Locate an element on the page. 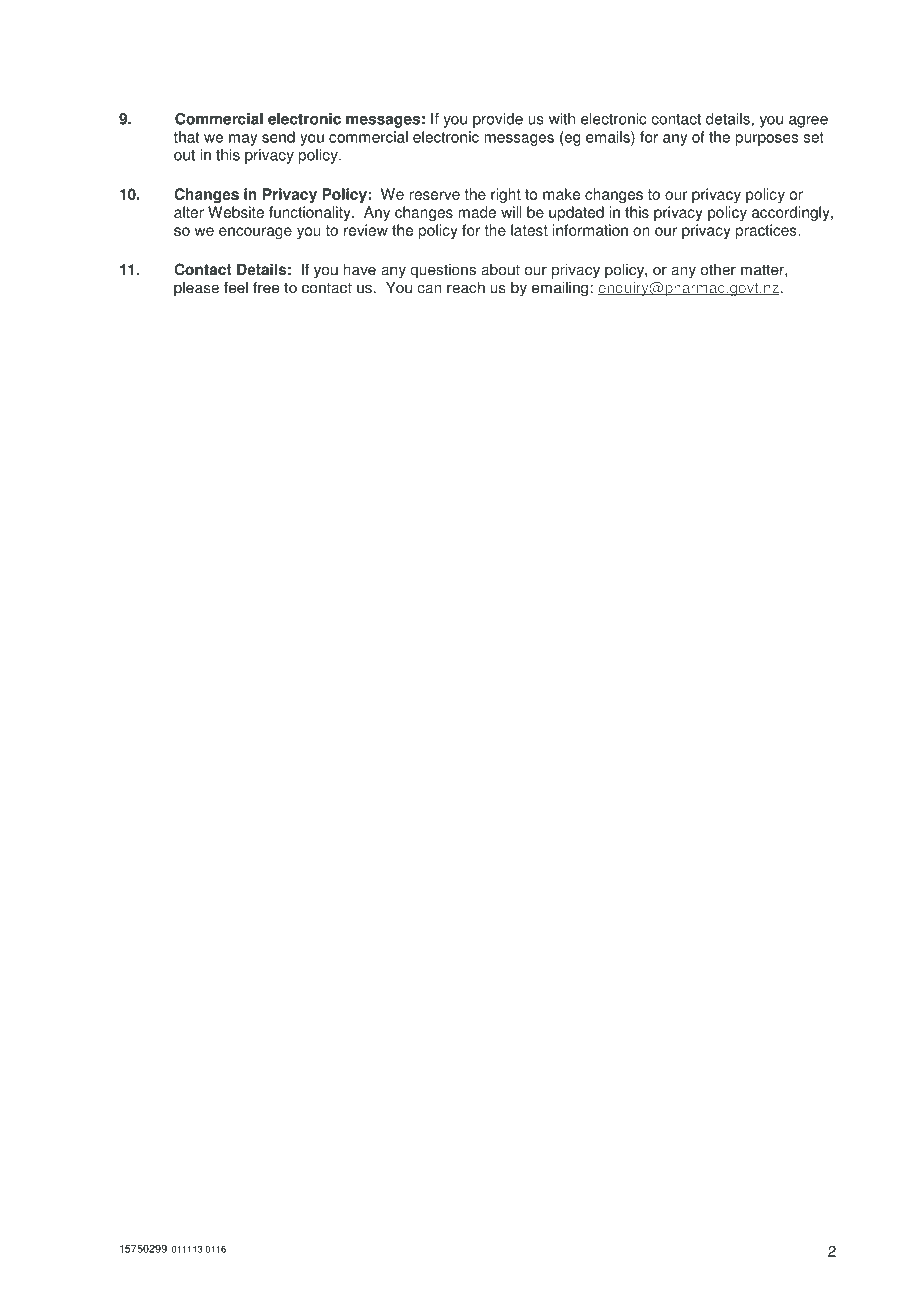 The height and width of the page is (1308, 924). agree is located at coordinates (808, 122).
